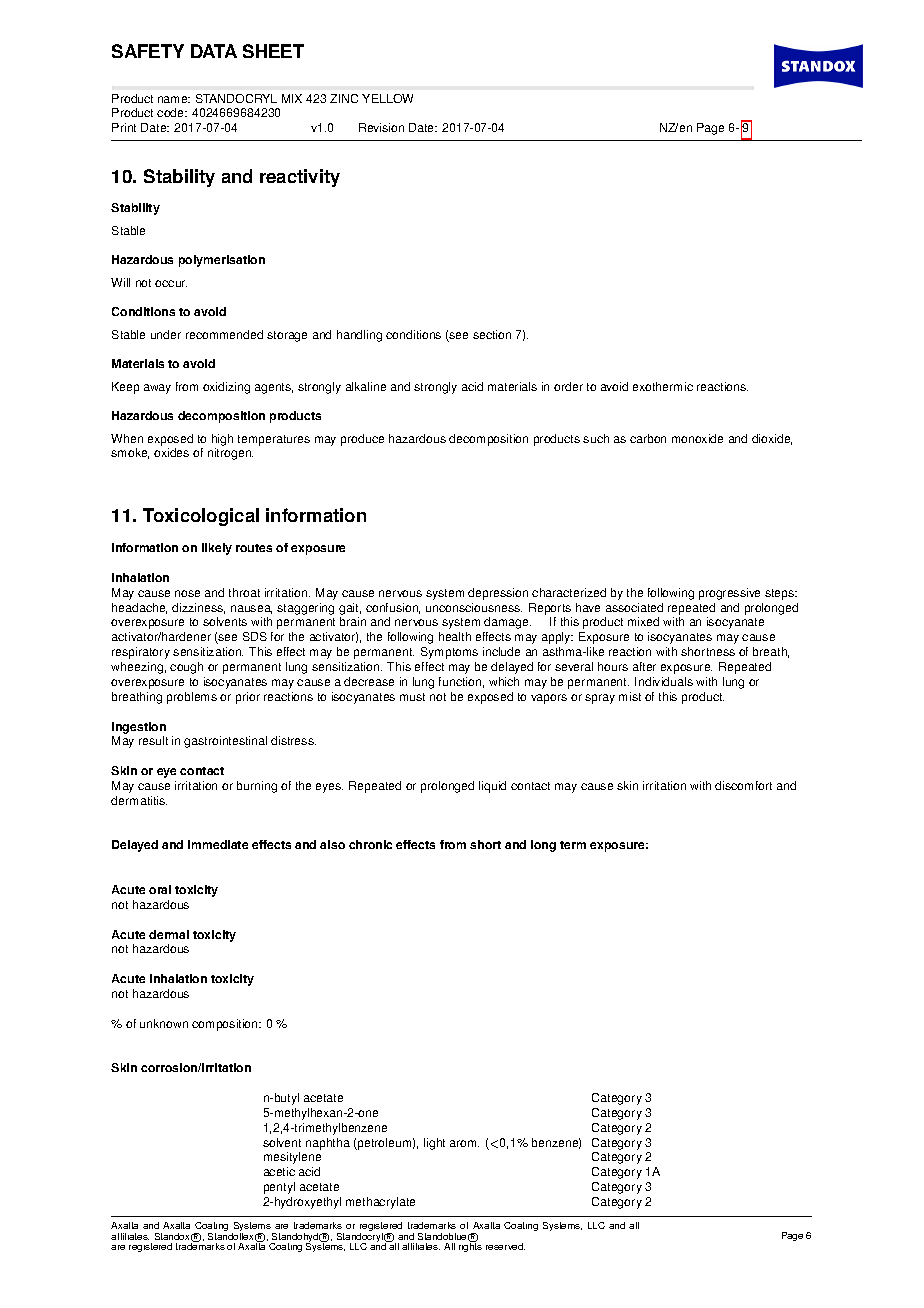 Image resolution: width=924 pixels, height=1308 pixels. I want to click on code, so click(172, 112).
